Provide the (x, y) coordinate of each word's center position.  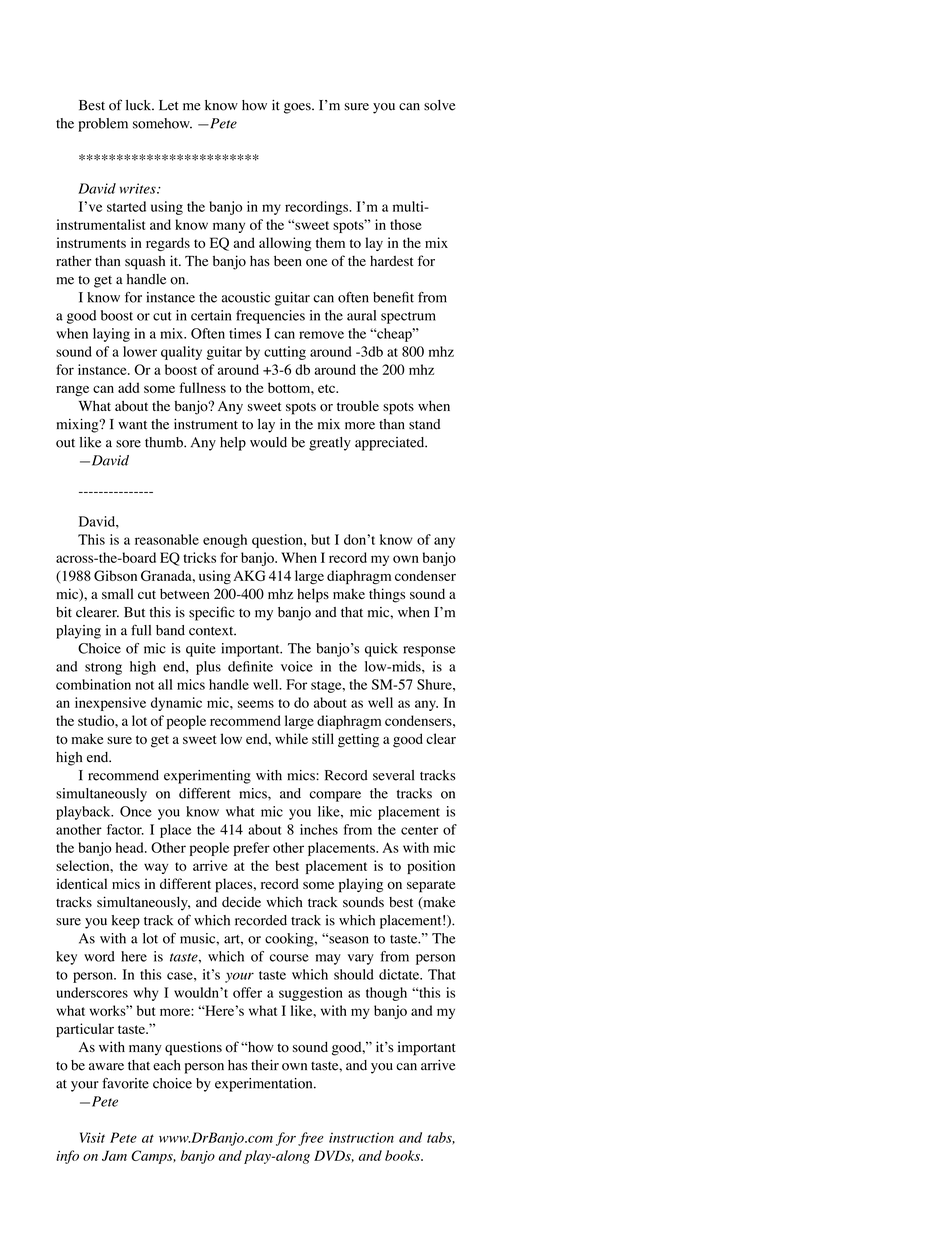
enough (225, 541)
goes (298, 108)
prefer (251, 849)
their (265, 1065)
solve (439, 105)
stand (424, 424)
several (393, 775)
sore (128, 444)
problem (103, 125)
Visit (92, 1137)
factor (125, 829)
